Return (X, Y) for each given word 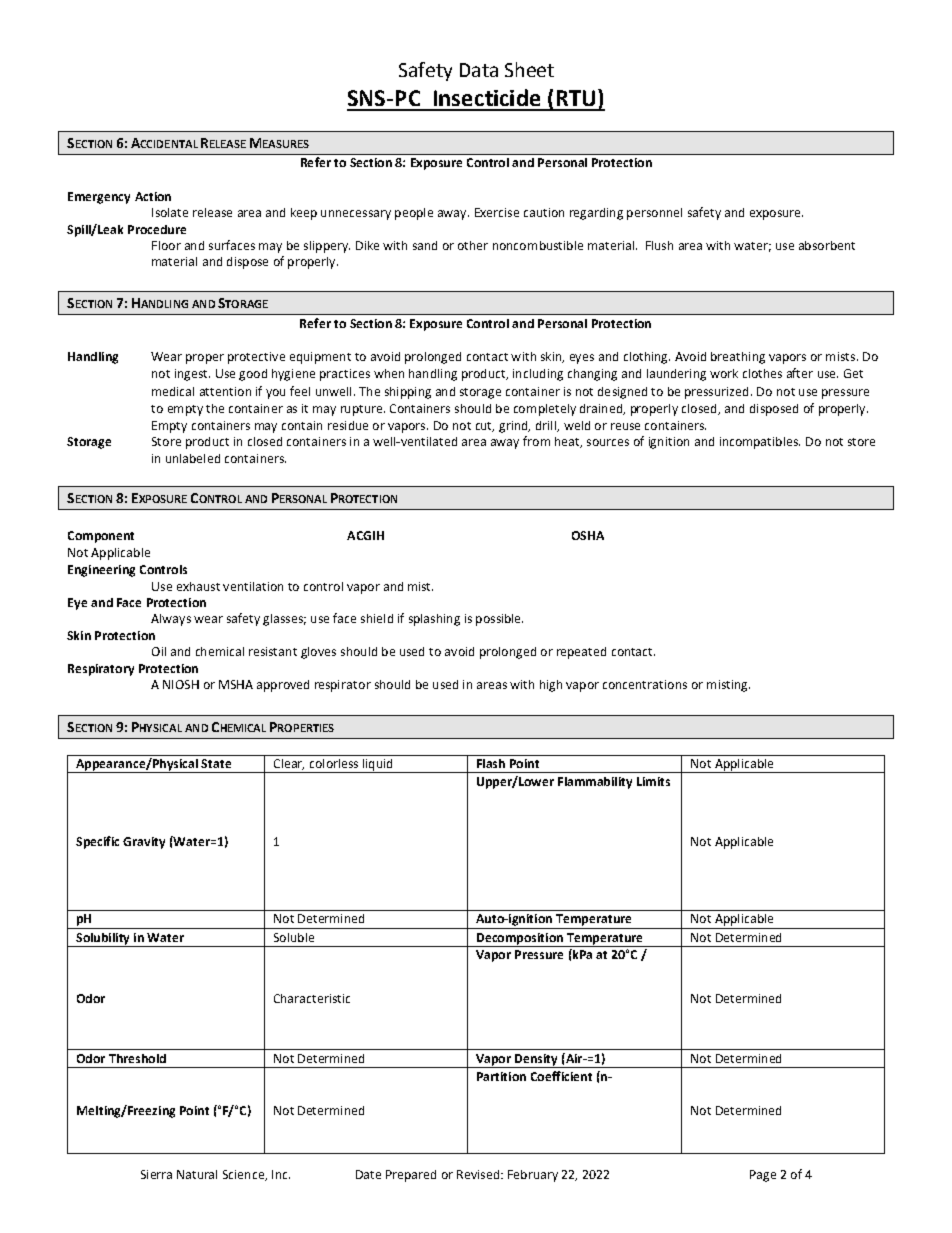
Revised (479, 1174)
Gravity (144, 843)
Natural (197, 1174)
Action (153, 196)
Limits (653, 781)
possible (499, 620)
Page (763, 1176)
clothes (762, 373)
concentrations (645, 684)
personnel (654, 214)
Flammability (595, 783)
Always (171, 620)
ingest (192, 375)
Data (479, 70)
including (538, 375)
